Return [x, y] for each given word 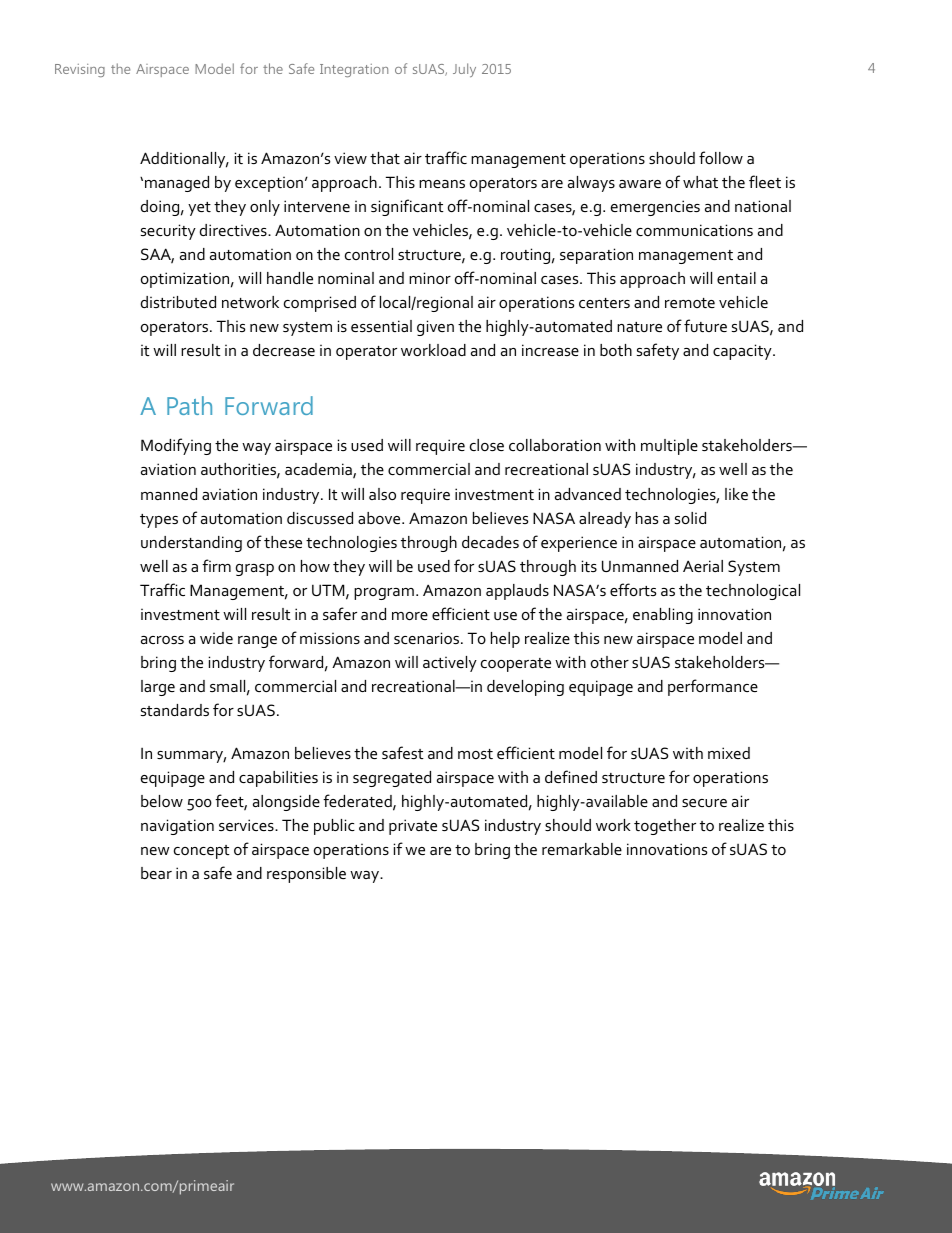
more [410, 616]
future [705, 325]
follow [721, 157]
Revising [80, 70]
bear [156, 873]
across [162, 640]
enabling [663, 616]
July [464, 70]
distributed [178, 302]
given [435, 328]
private [413, 827]
